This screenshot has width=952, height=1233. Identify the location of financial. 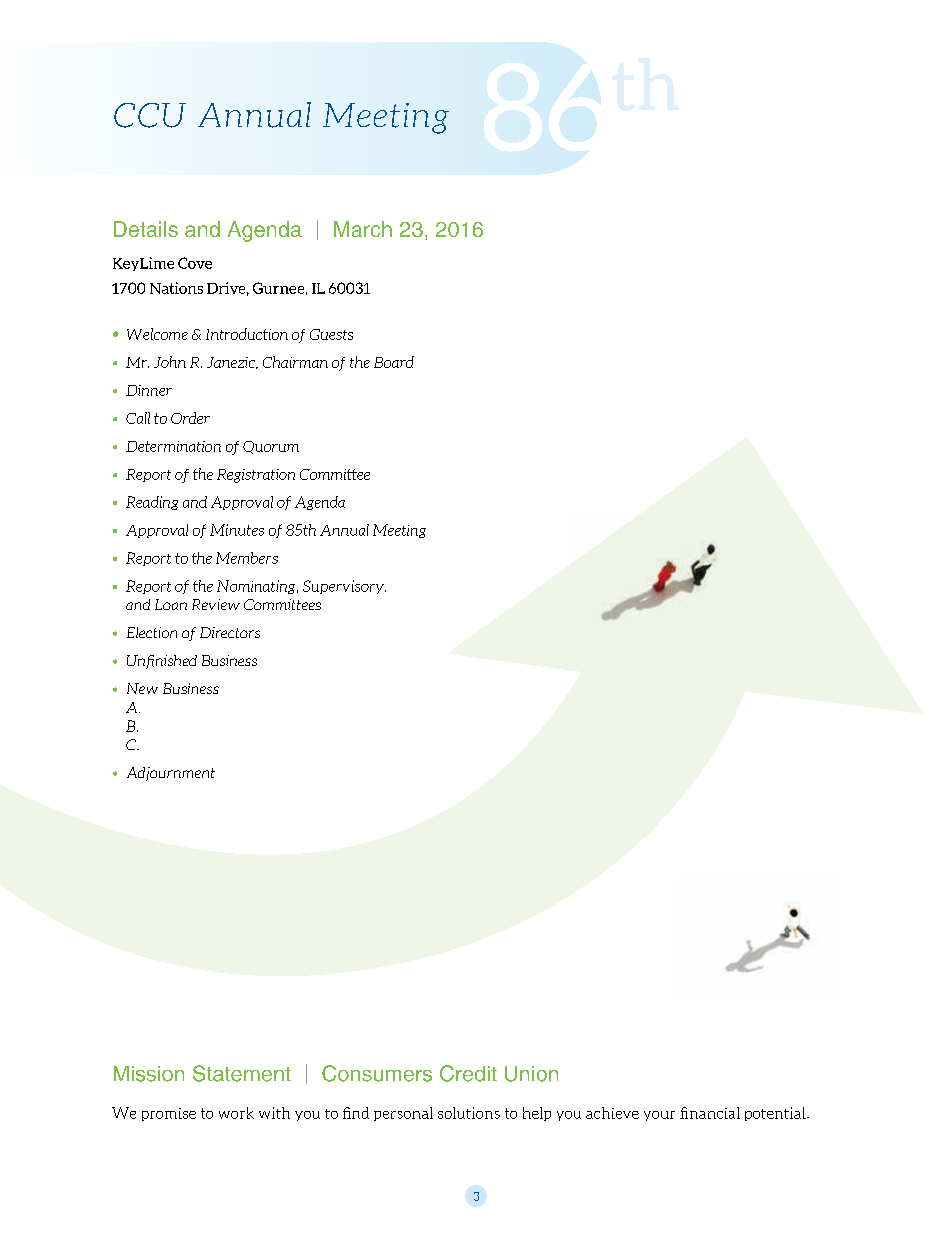
(710, 1113).
